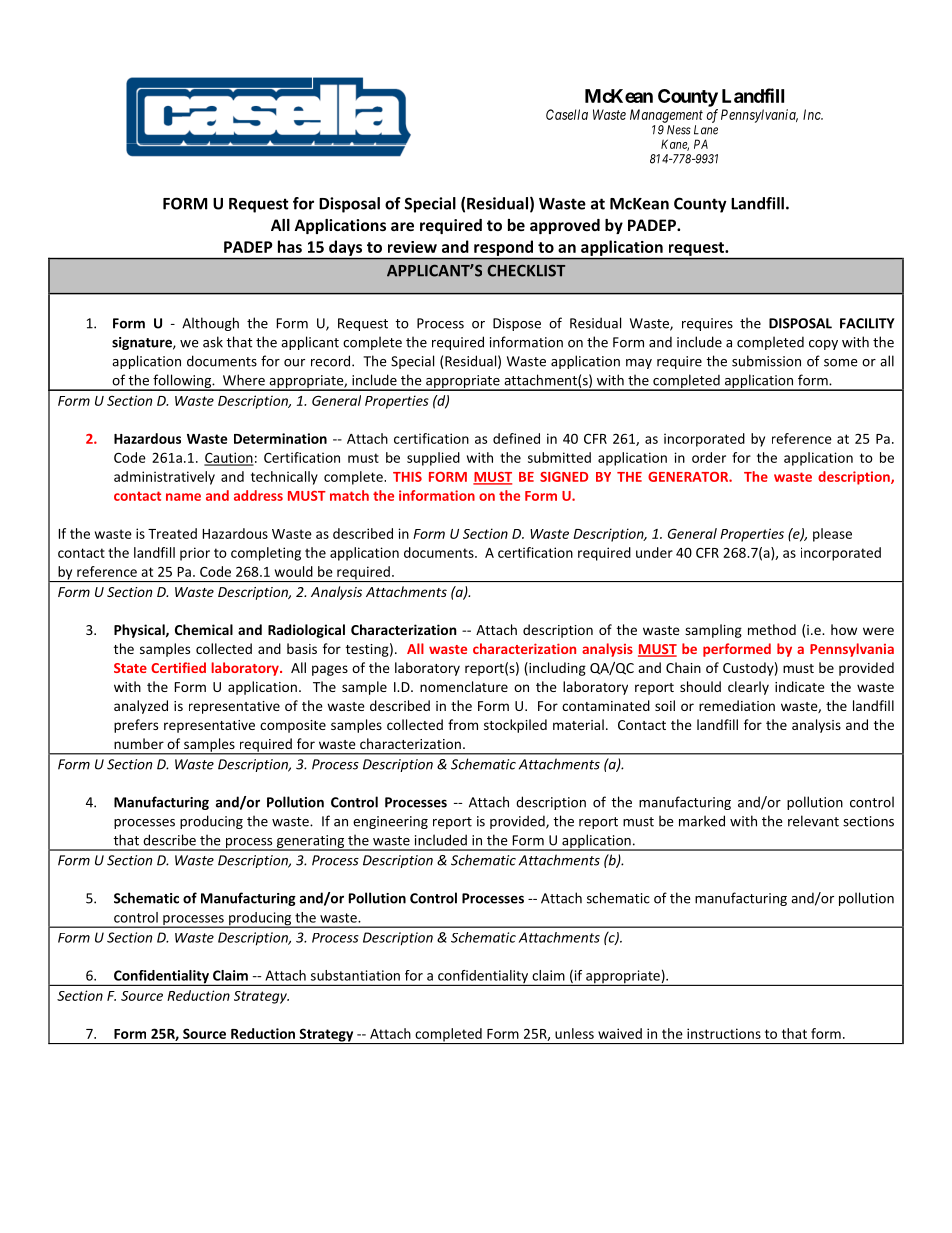 This page has height=1233, width=952. Describe the element at coordinates (706, 130) in the page. I see `Lane` at that location.
